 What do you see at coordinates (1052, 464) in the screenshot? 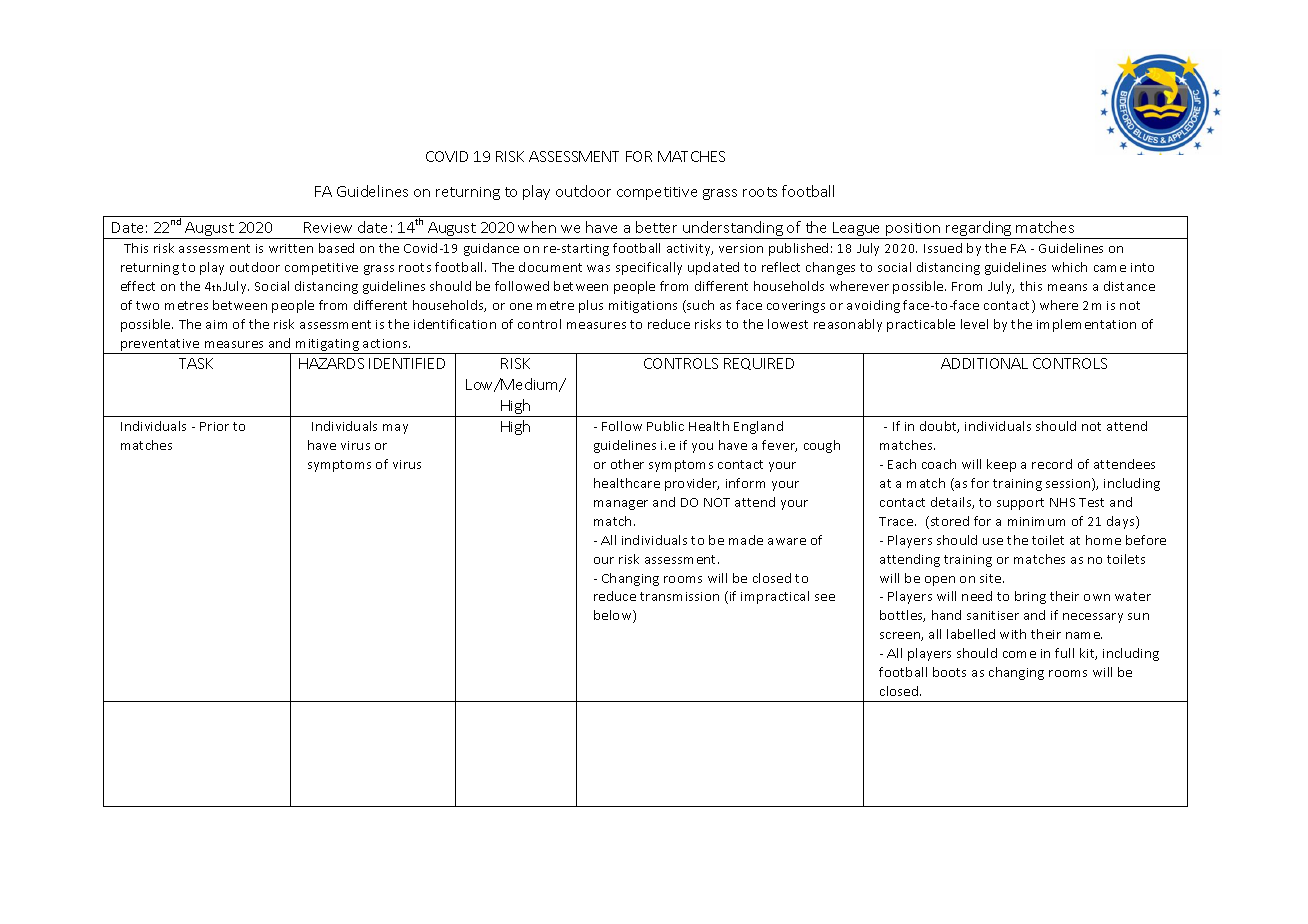
I see `record` at bounding box center [1052, 464].
